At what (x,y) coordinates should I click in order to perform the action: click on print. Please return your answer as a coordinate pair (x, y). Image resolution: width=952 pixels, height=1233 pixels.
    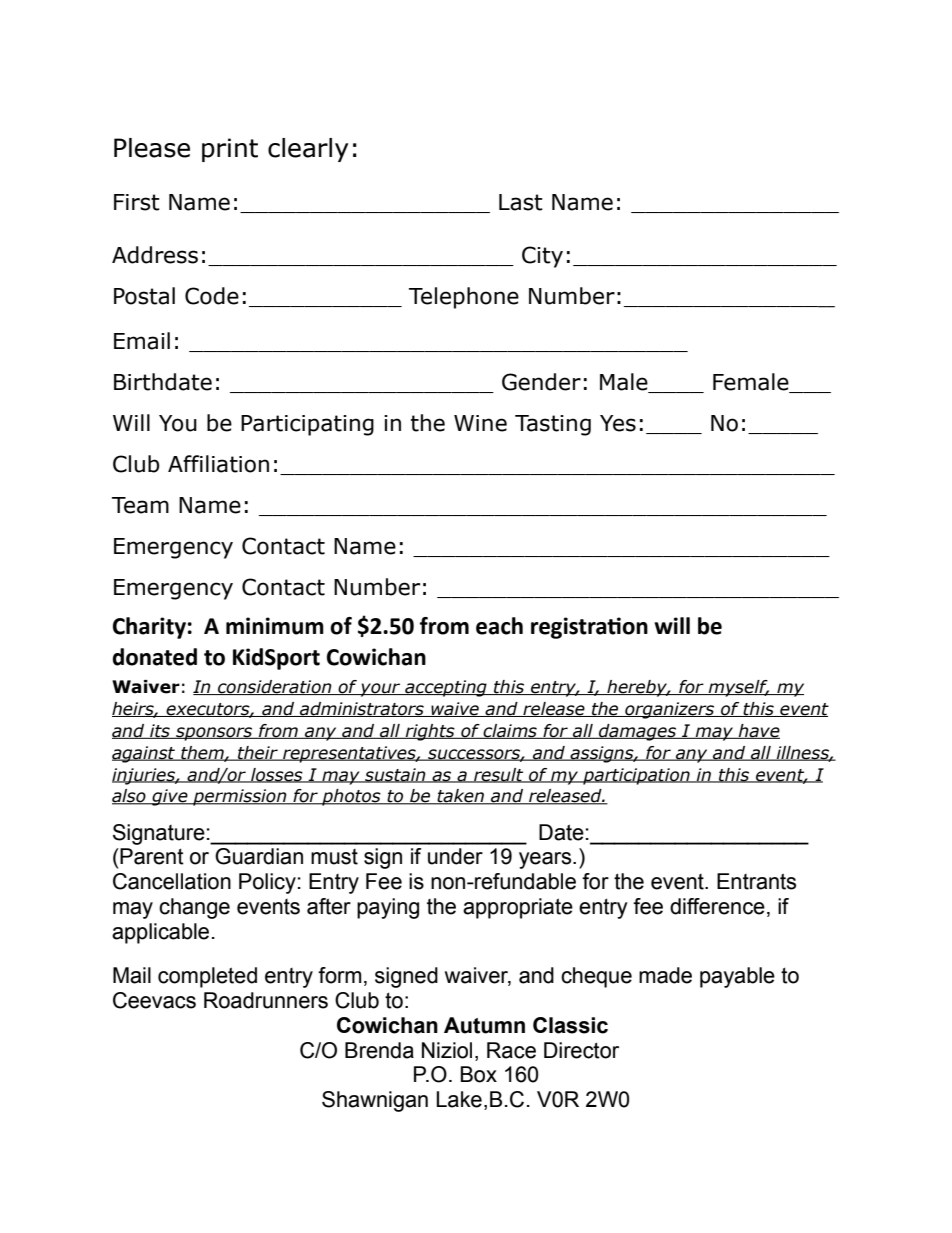
    Looking at the image, I should click on (230, 150).
